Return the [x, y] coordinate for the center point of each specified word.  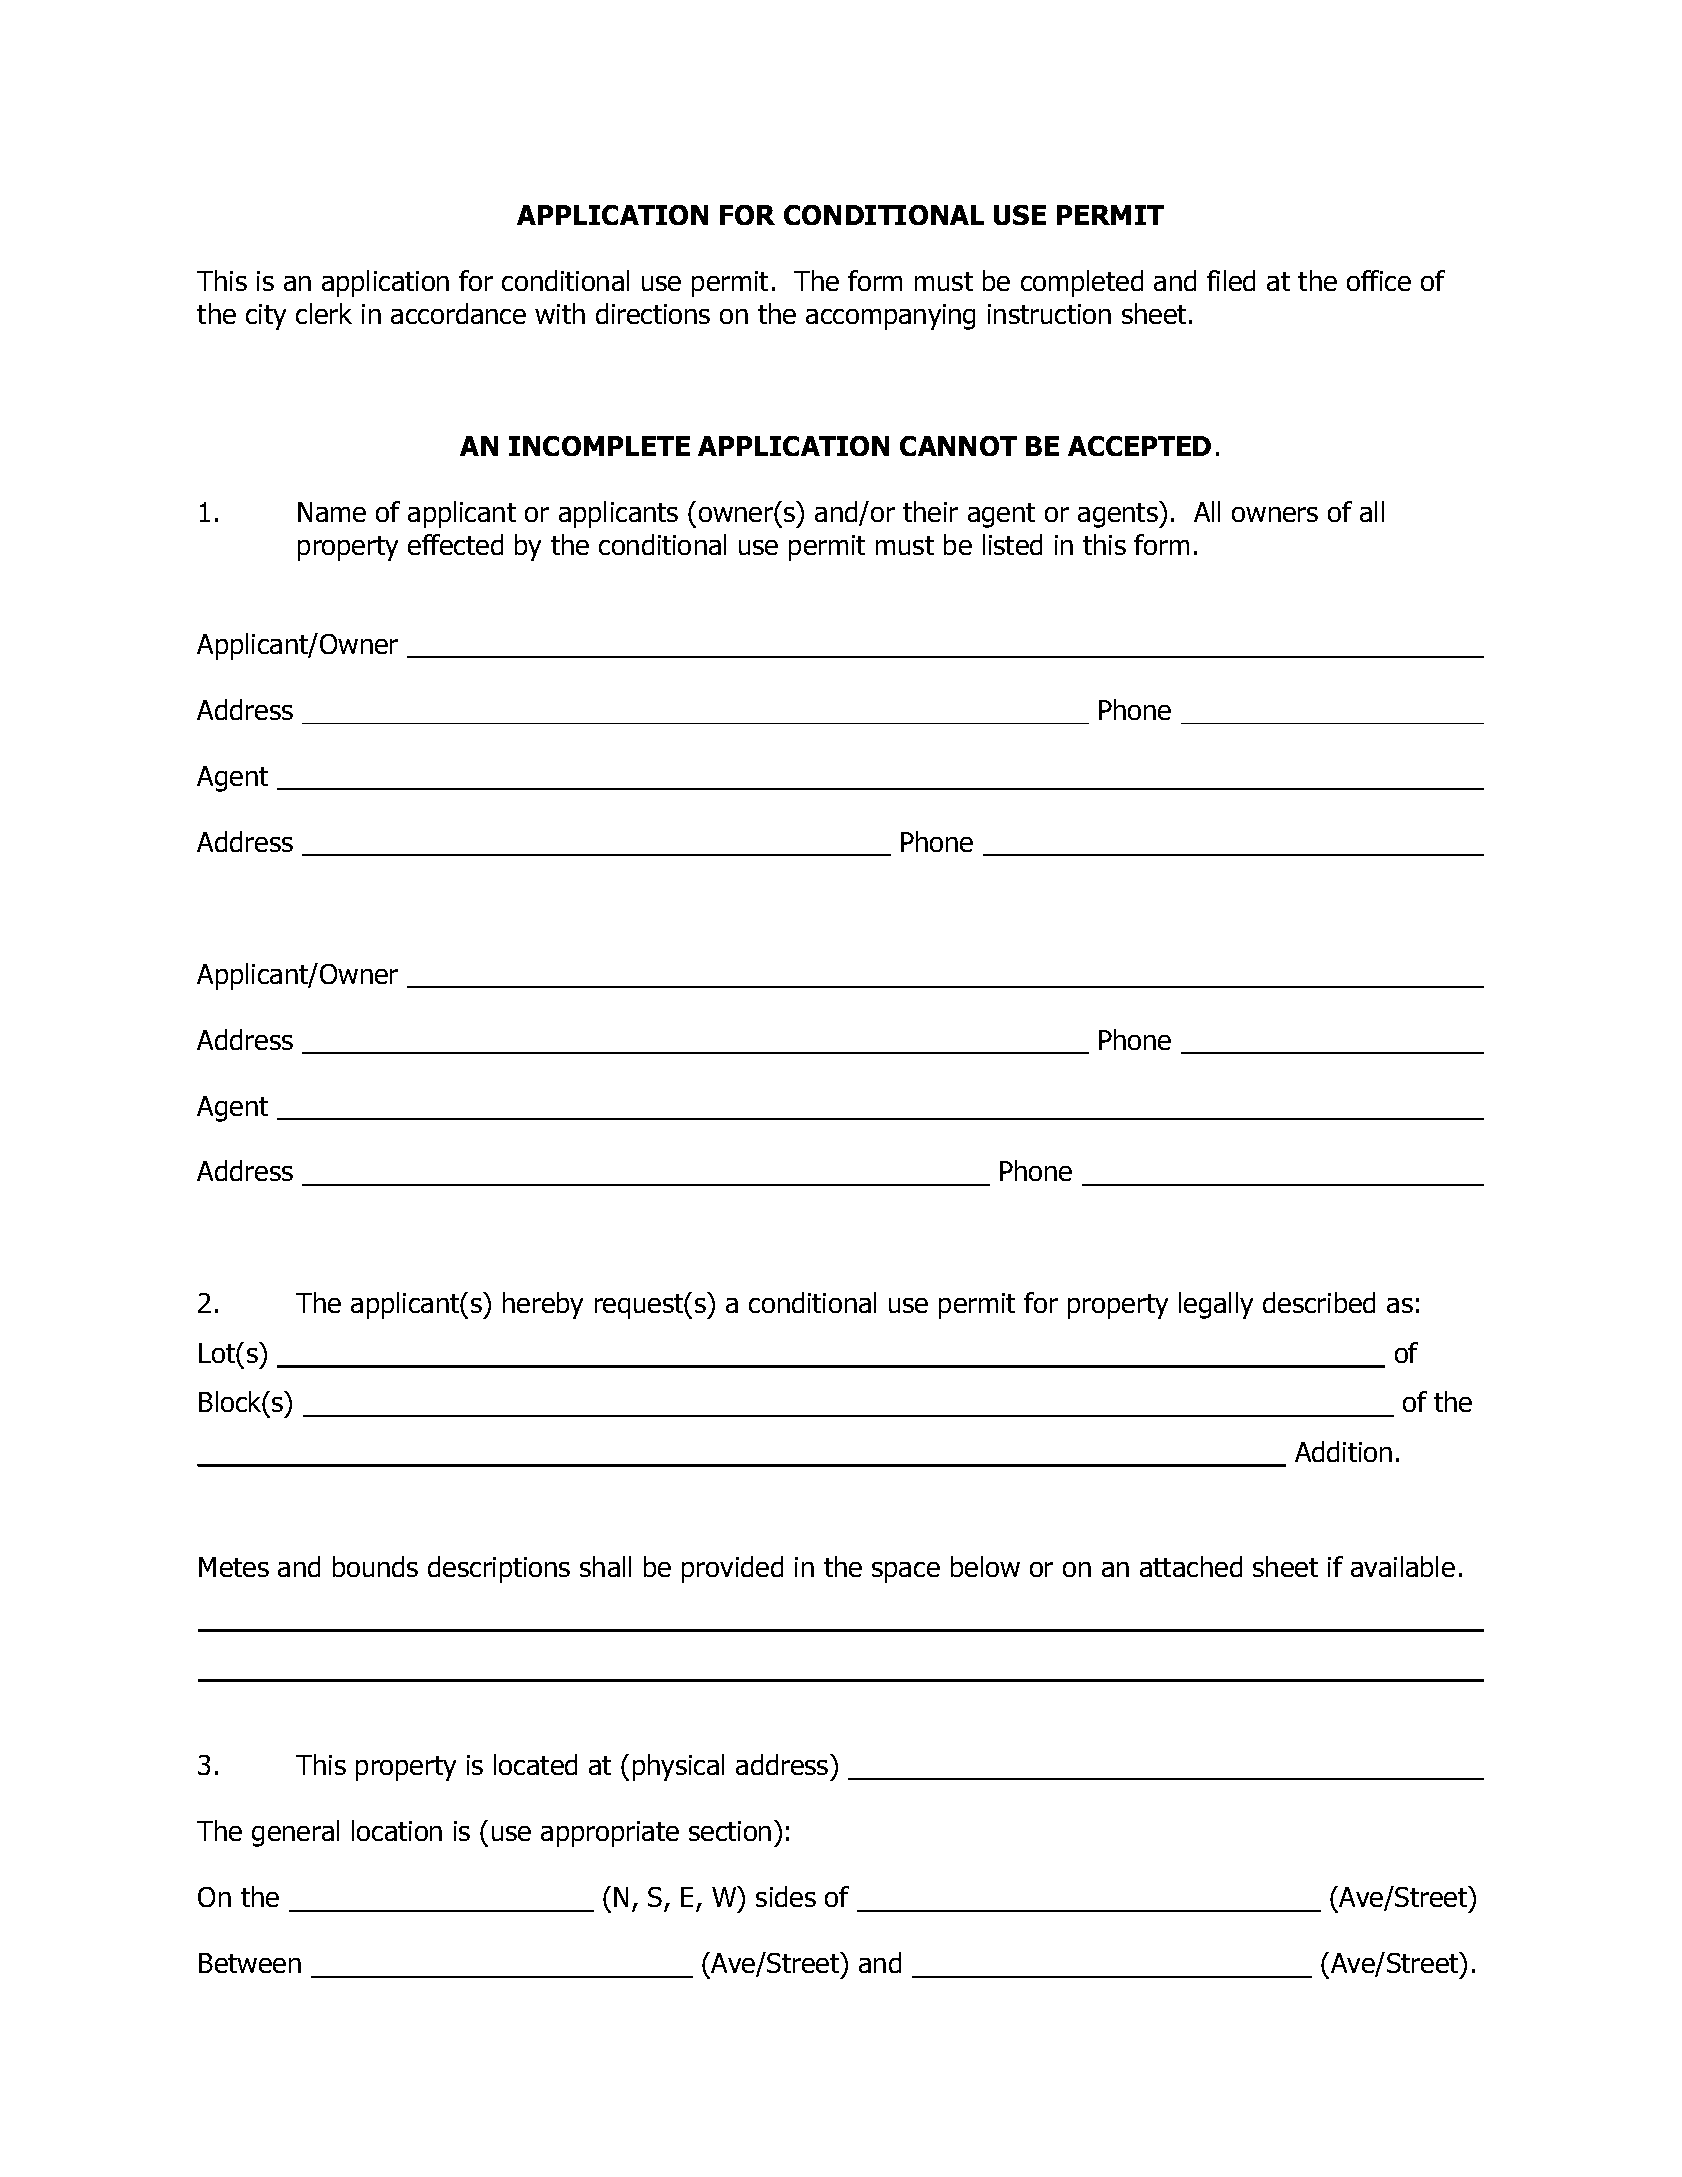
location [397, 1830]
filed [1231, 280]
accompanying [890, 317]
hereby [543, 1305]
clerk [324, 313]
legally [1216, 1305]
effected [455, 544]
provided [732, 1569]
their [930, 511]
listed [1012, 544]
